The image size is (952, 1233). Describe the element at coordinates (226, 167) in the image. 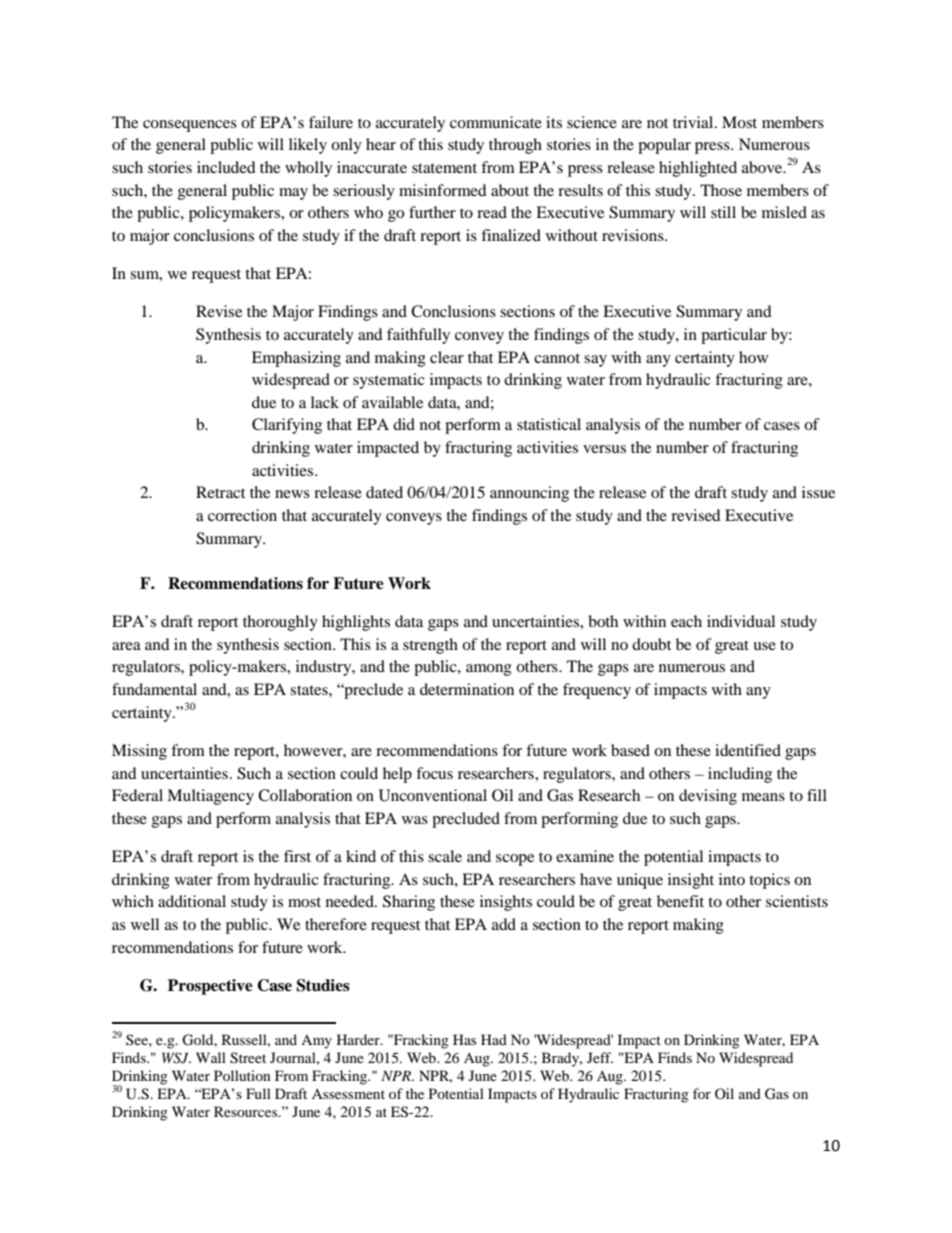

I see `included` at that location.
